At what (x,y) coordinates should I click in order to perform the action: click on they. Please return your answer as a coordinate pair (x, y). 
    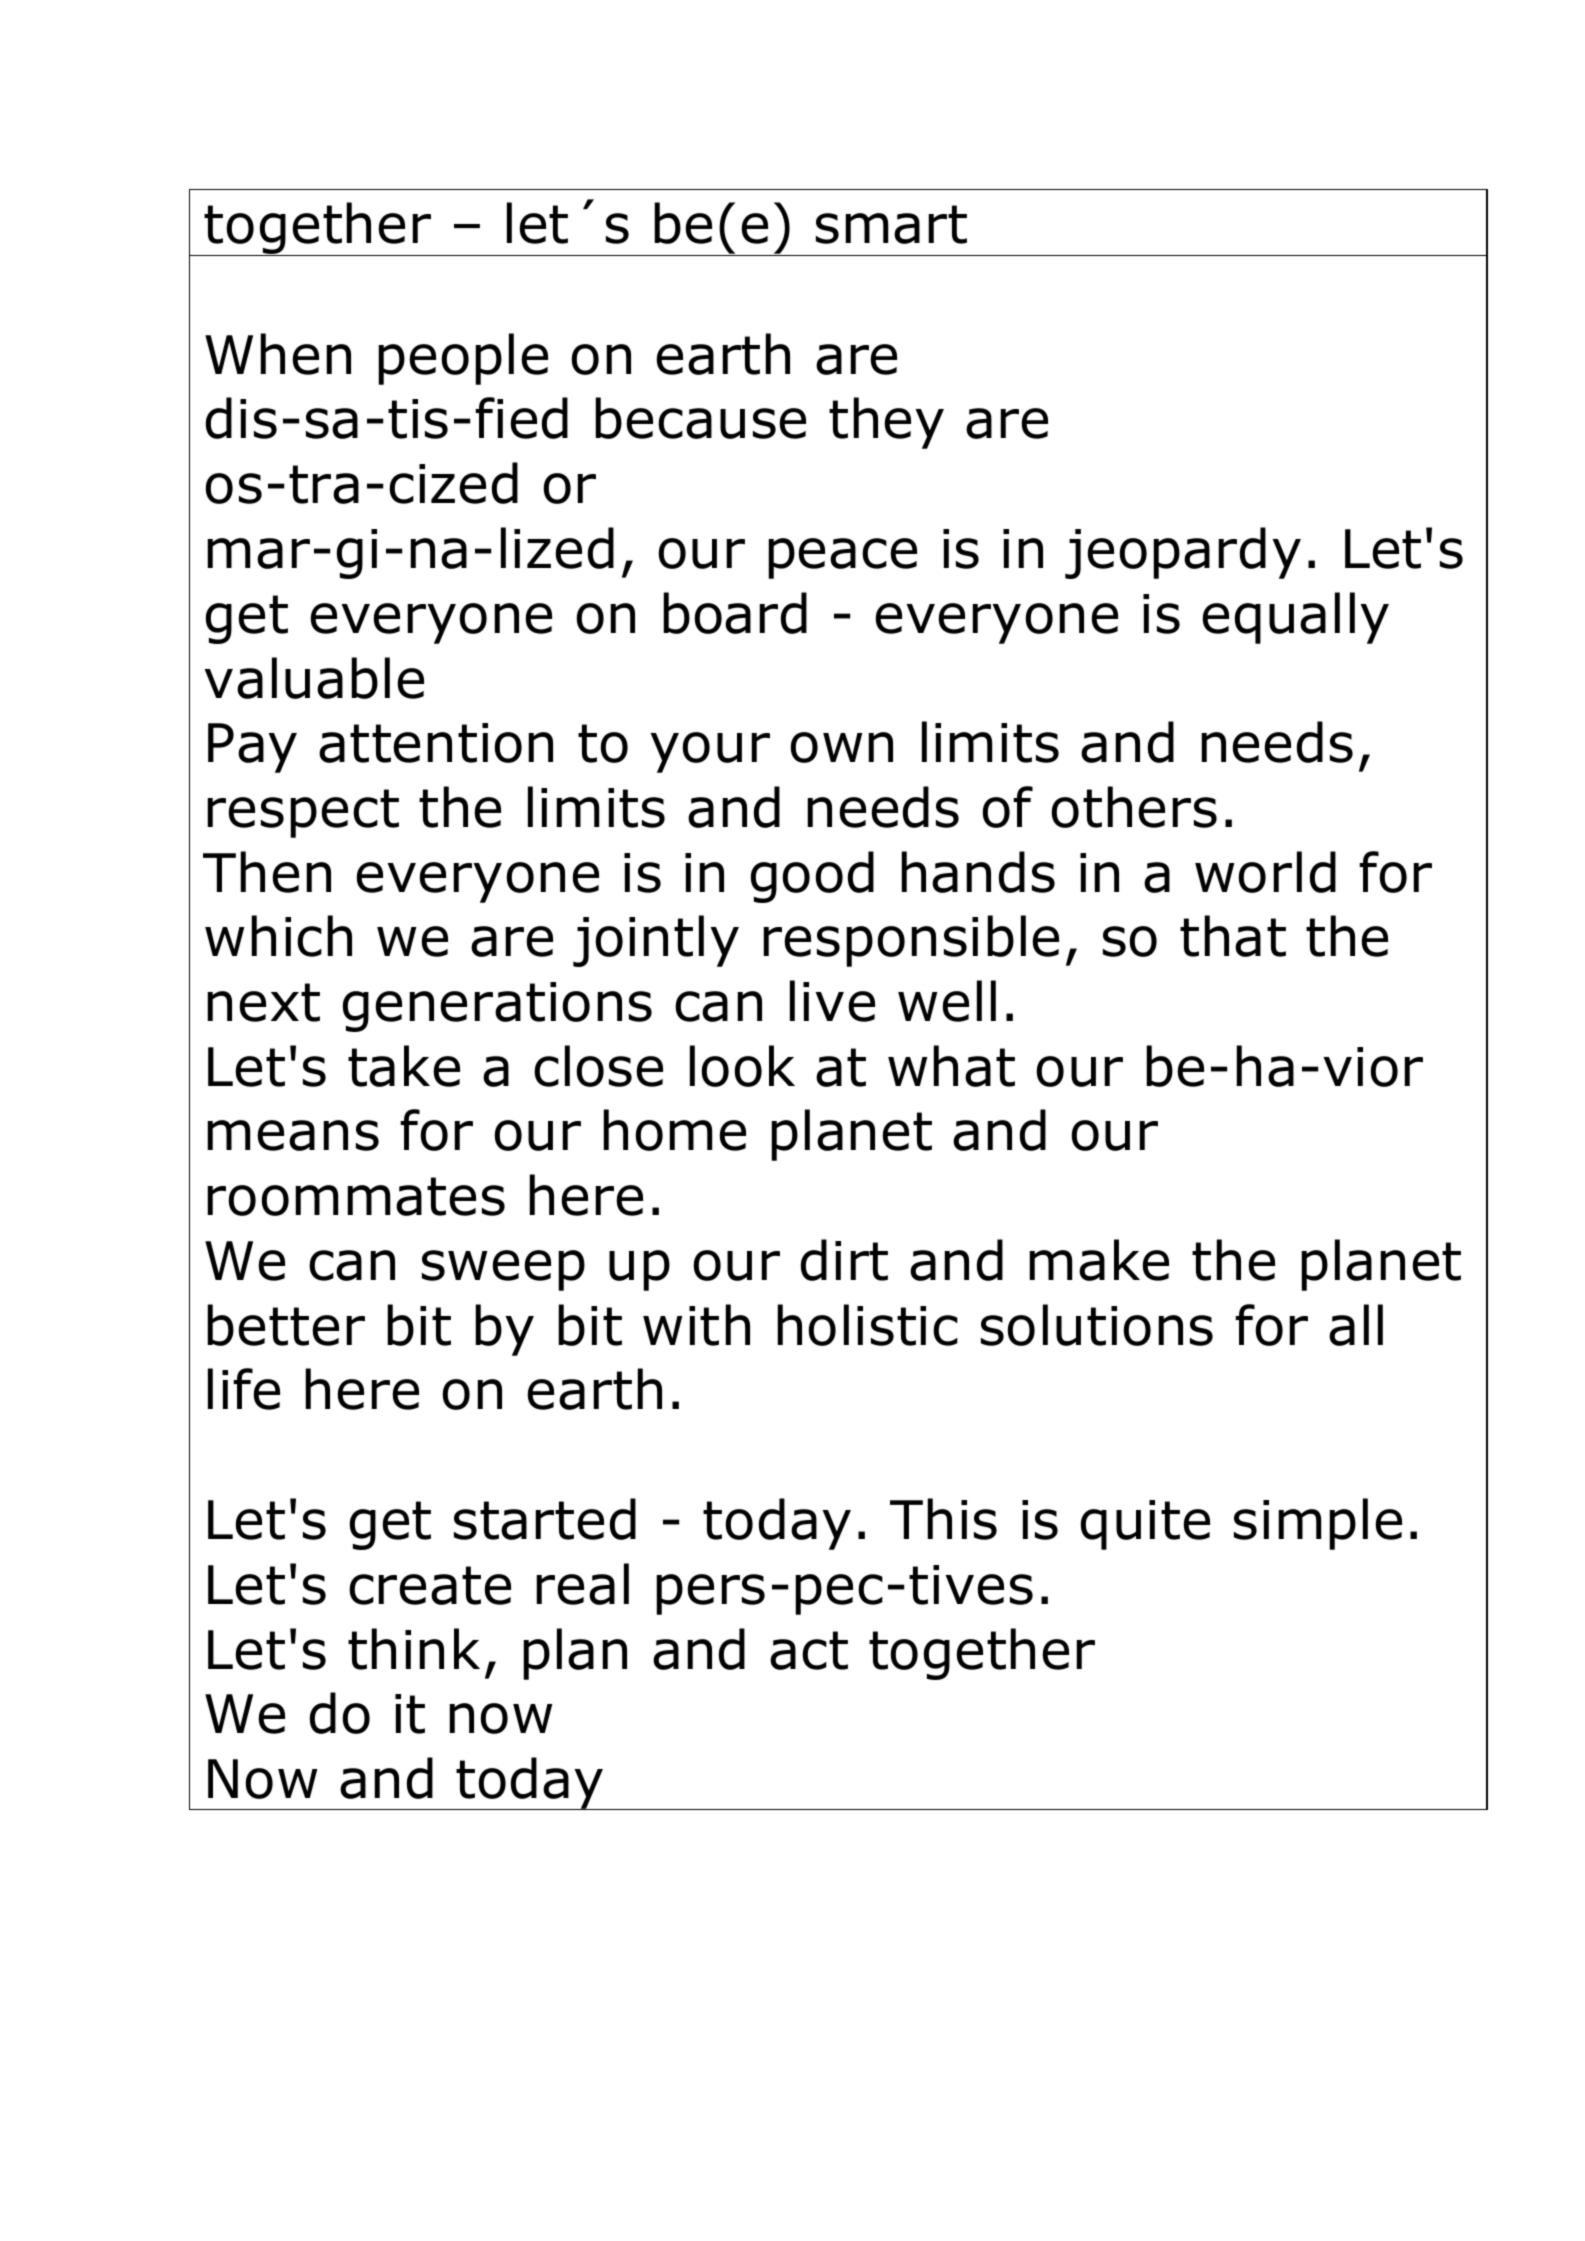
    Looking at the image, I should click on (886, 423).
